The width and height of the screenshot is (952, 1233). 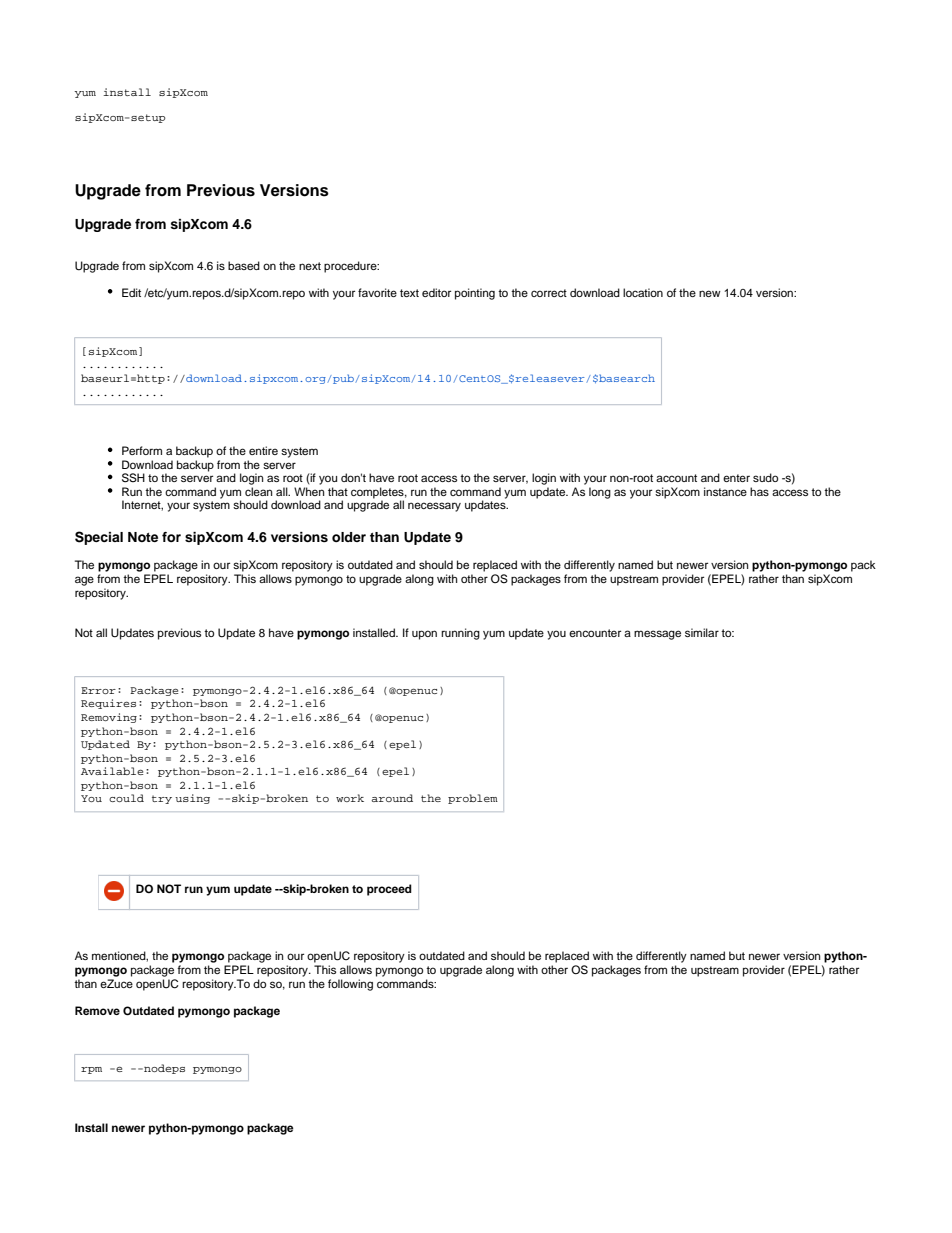 I want to click on try, so click(x=162, y=799).
